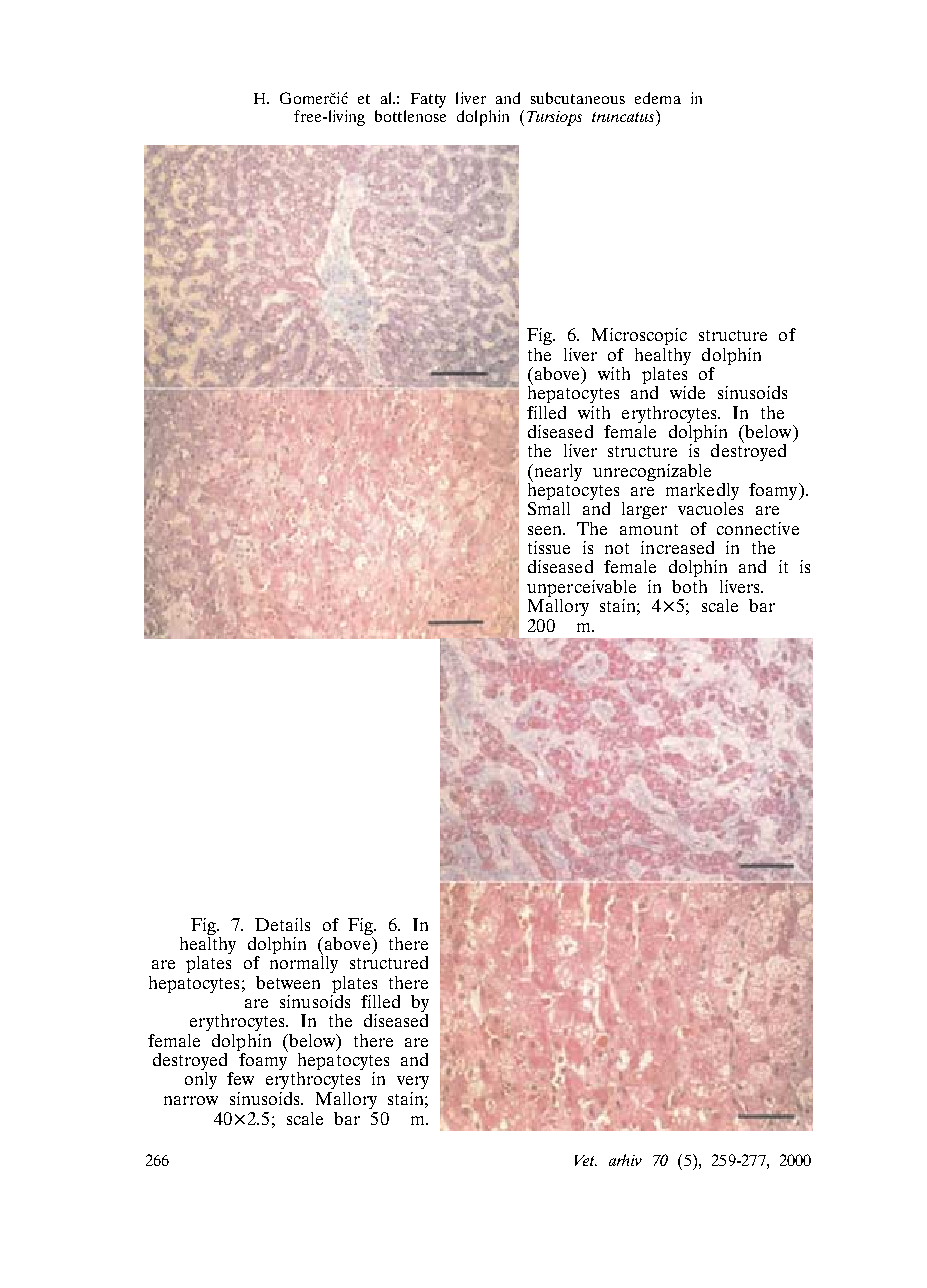 Image resolution: width=927 pixels, height=1288 pixels. I want to click on seen, so click(546, 530).
